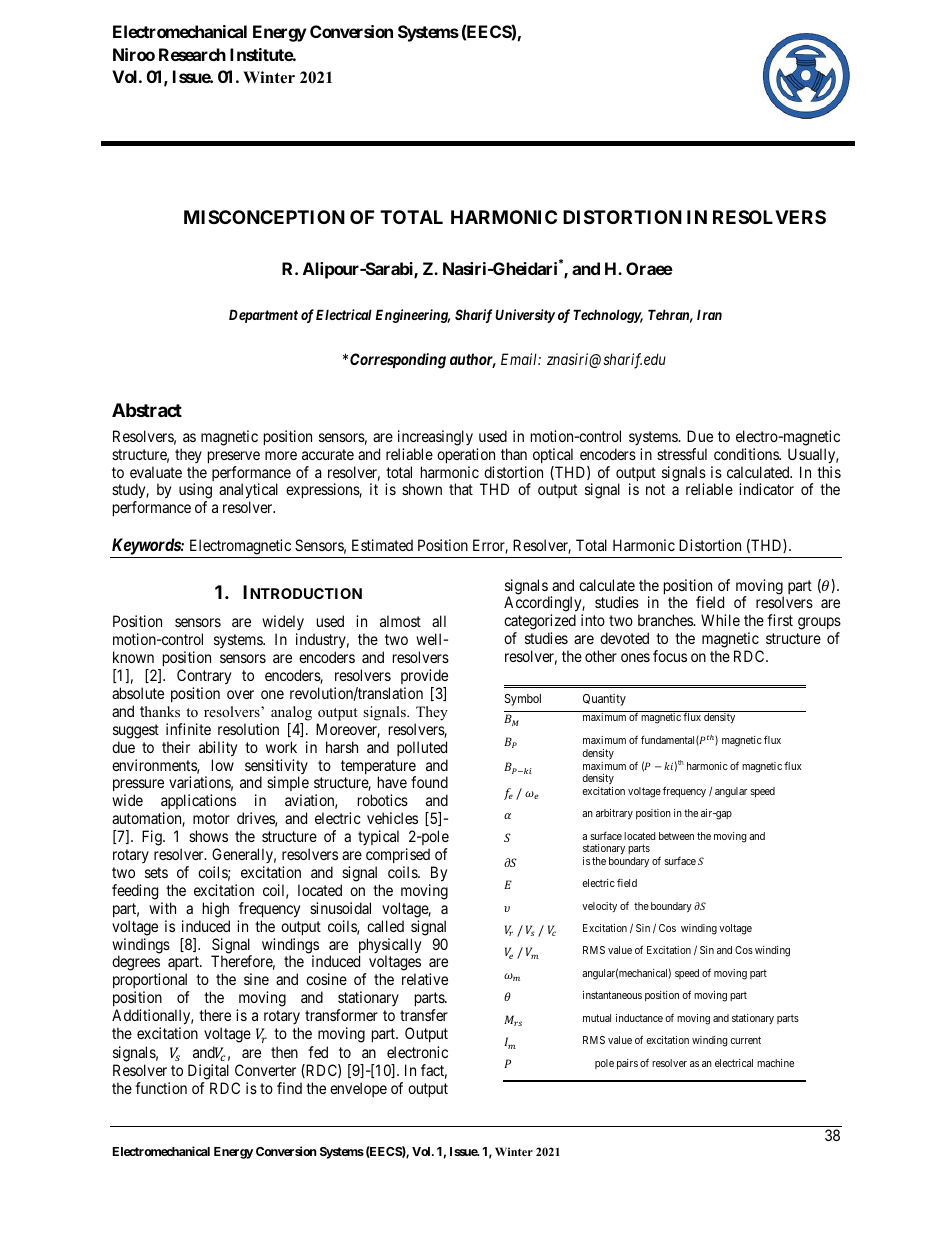 The image size is (952, 1233). Describe the element at coordinates (192, 54) in the page. I see `Research` at that location.
